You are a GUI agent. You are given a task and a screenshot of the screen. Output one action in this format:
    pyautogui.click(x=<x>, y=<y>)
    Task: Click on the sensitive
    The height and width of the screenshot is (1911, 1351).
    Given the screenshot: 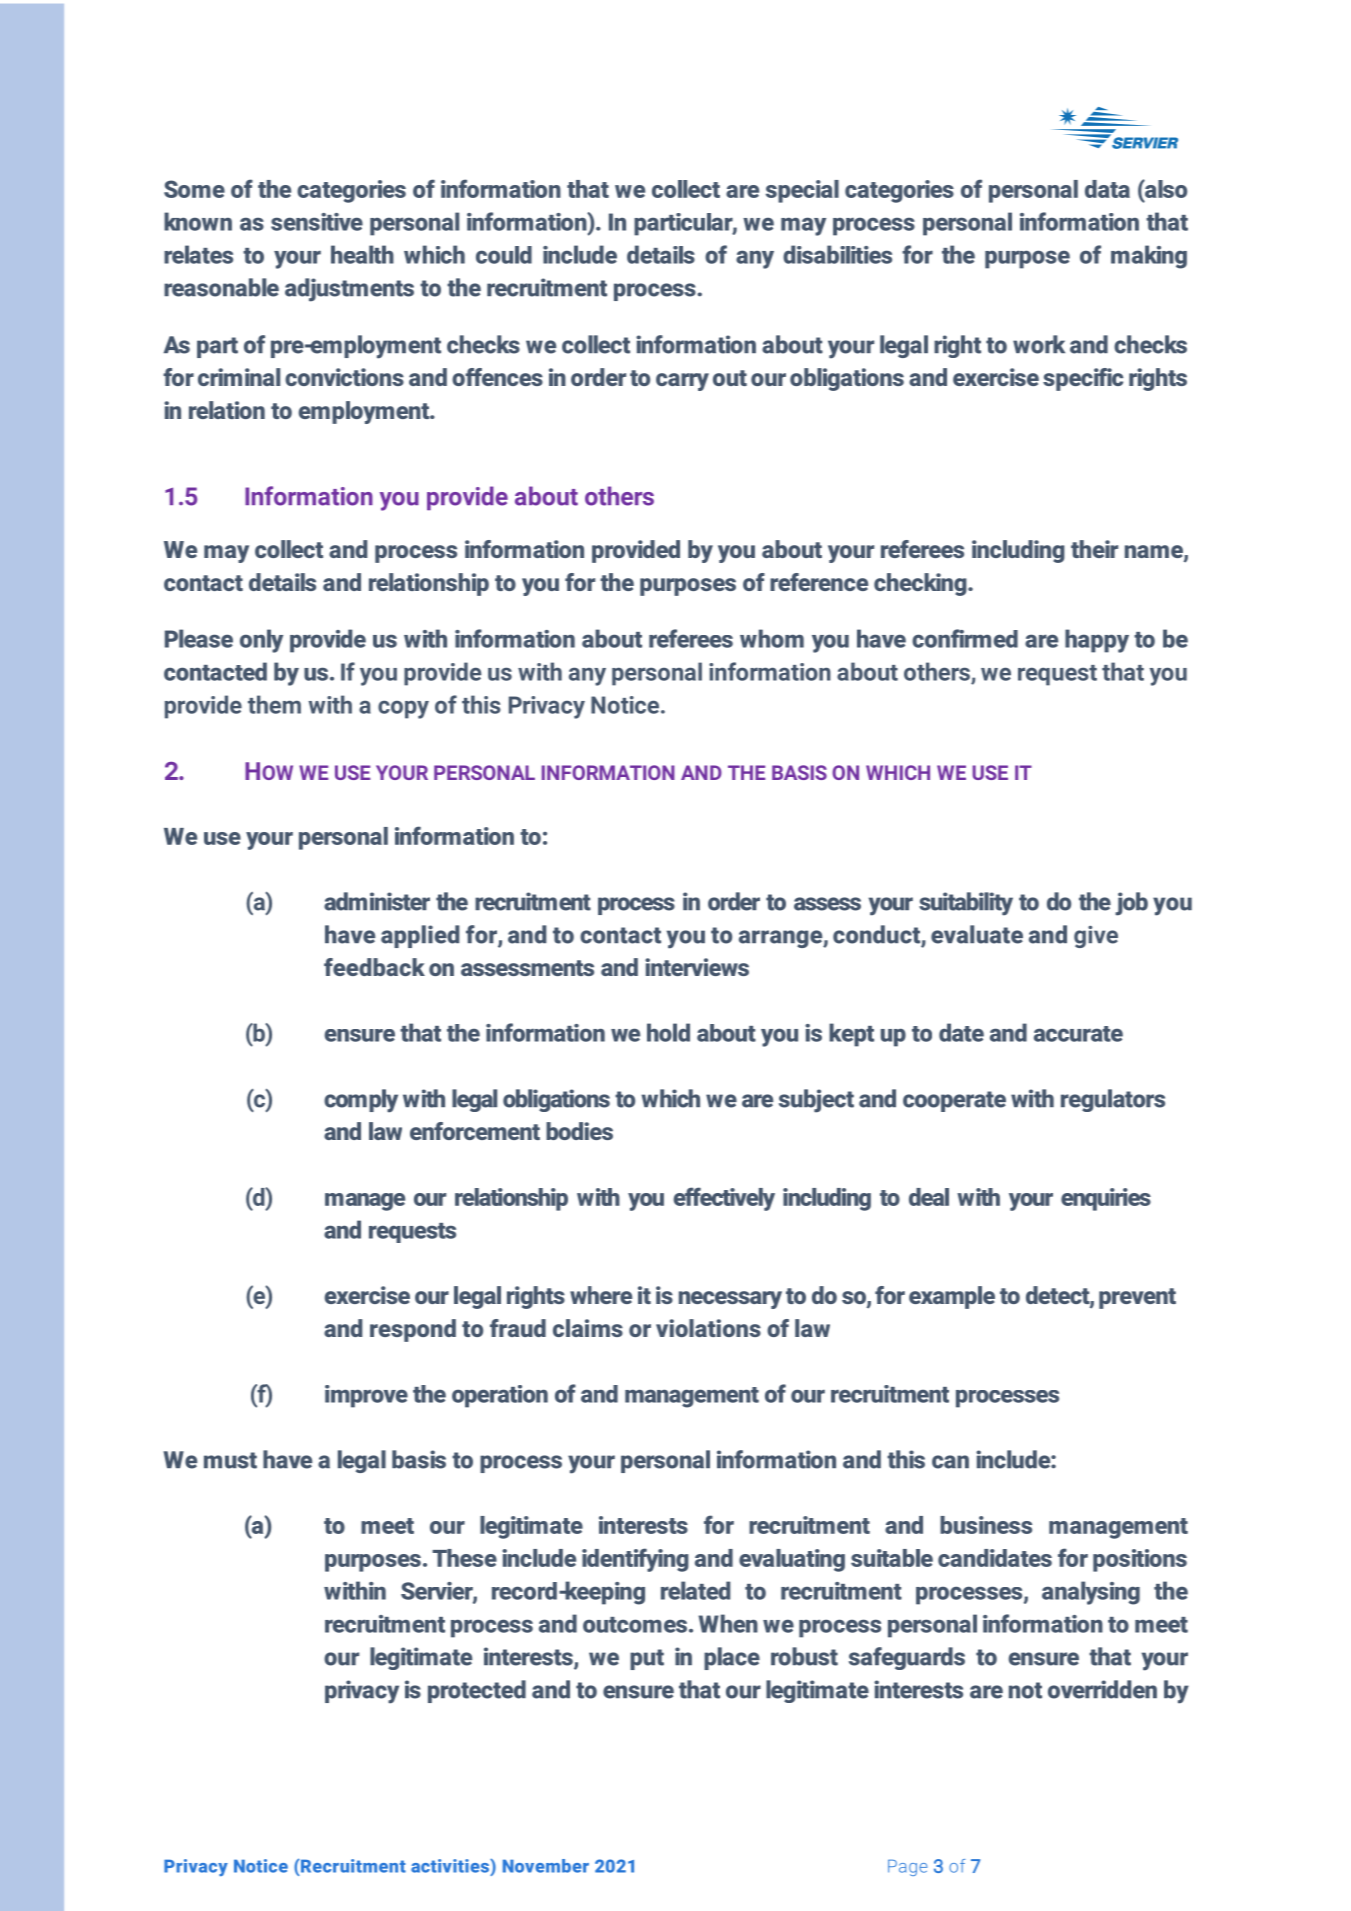 What is the action you would take?
    pyautogui.click(x=317, y=222)
